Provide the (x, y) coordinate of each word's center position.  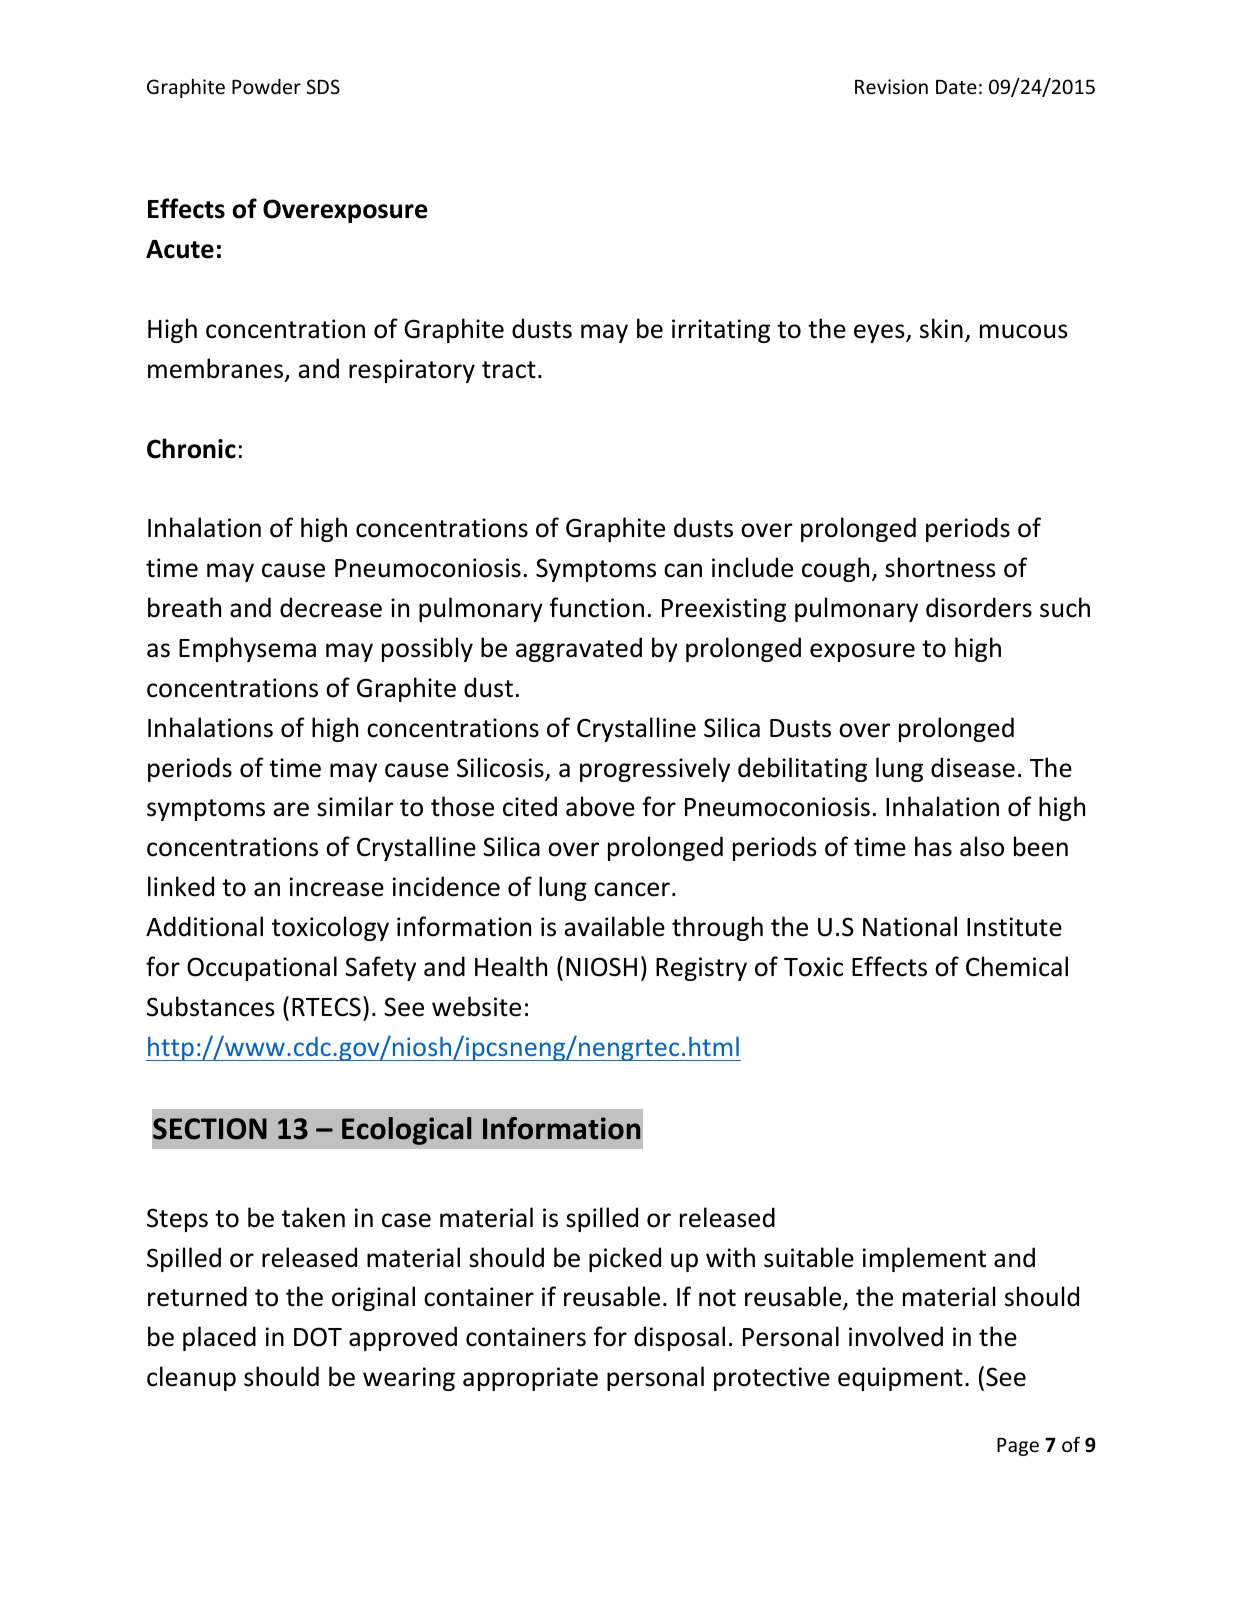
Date (956, 87)
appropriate (530, 1379)
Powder (266, 86)
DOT (318, 1337)
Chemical (1017, 966)
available (614, 926)
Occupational (262, 968)
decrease (331, 607)
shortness (940, 567)
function (596, 607)
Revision (891, 86)
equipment (900, 1379)
